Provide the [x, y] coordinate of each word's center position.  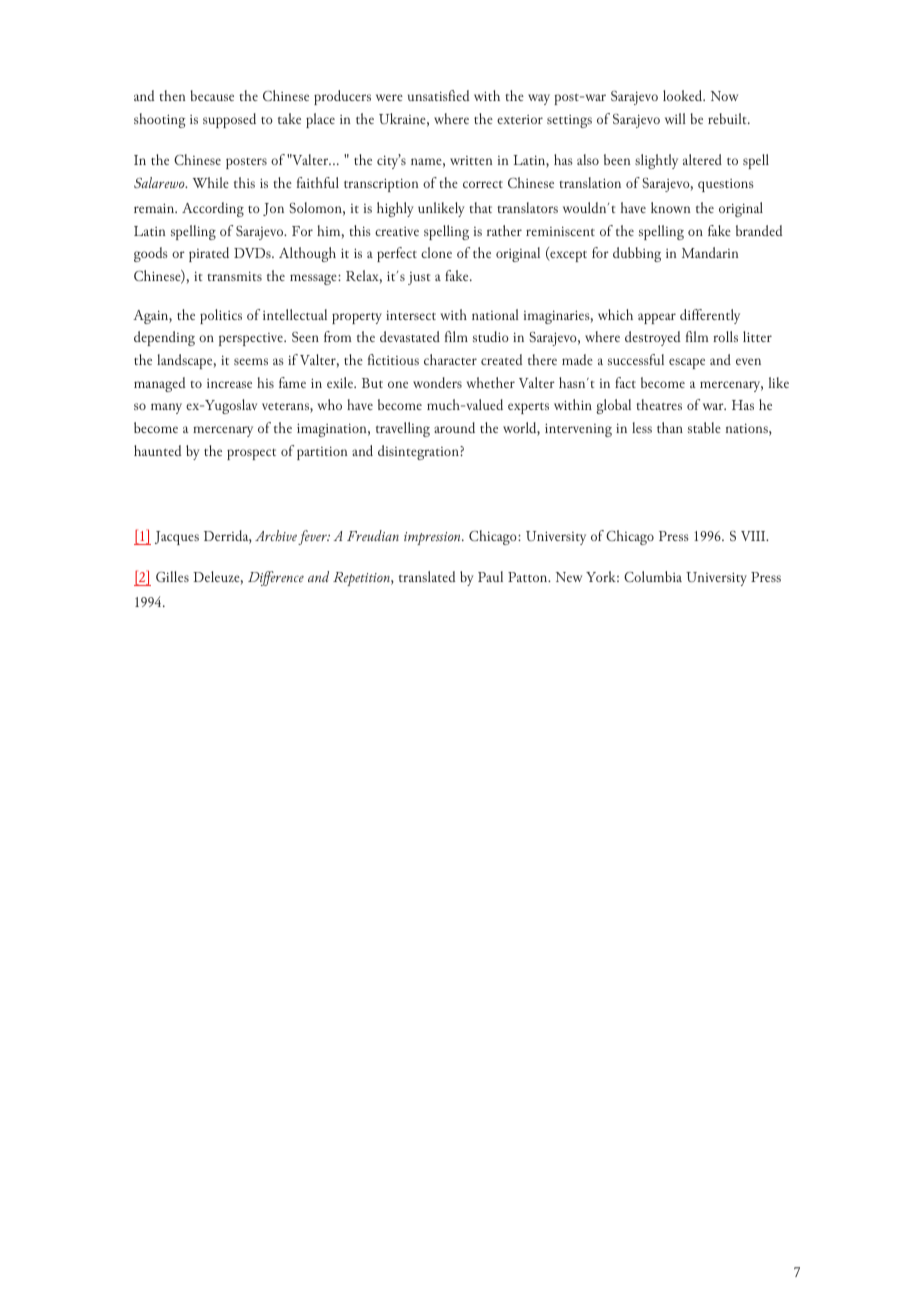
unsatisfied [439, 95]
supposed [229, 120]
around [454, 427]
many [166, 408]
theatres [659, 404]
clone [436, 252]
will [675, 118]
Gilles [172, 576]
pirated [209, 254]
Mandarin [710, 252]
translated [427, 576]
